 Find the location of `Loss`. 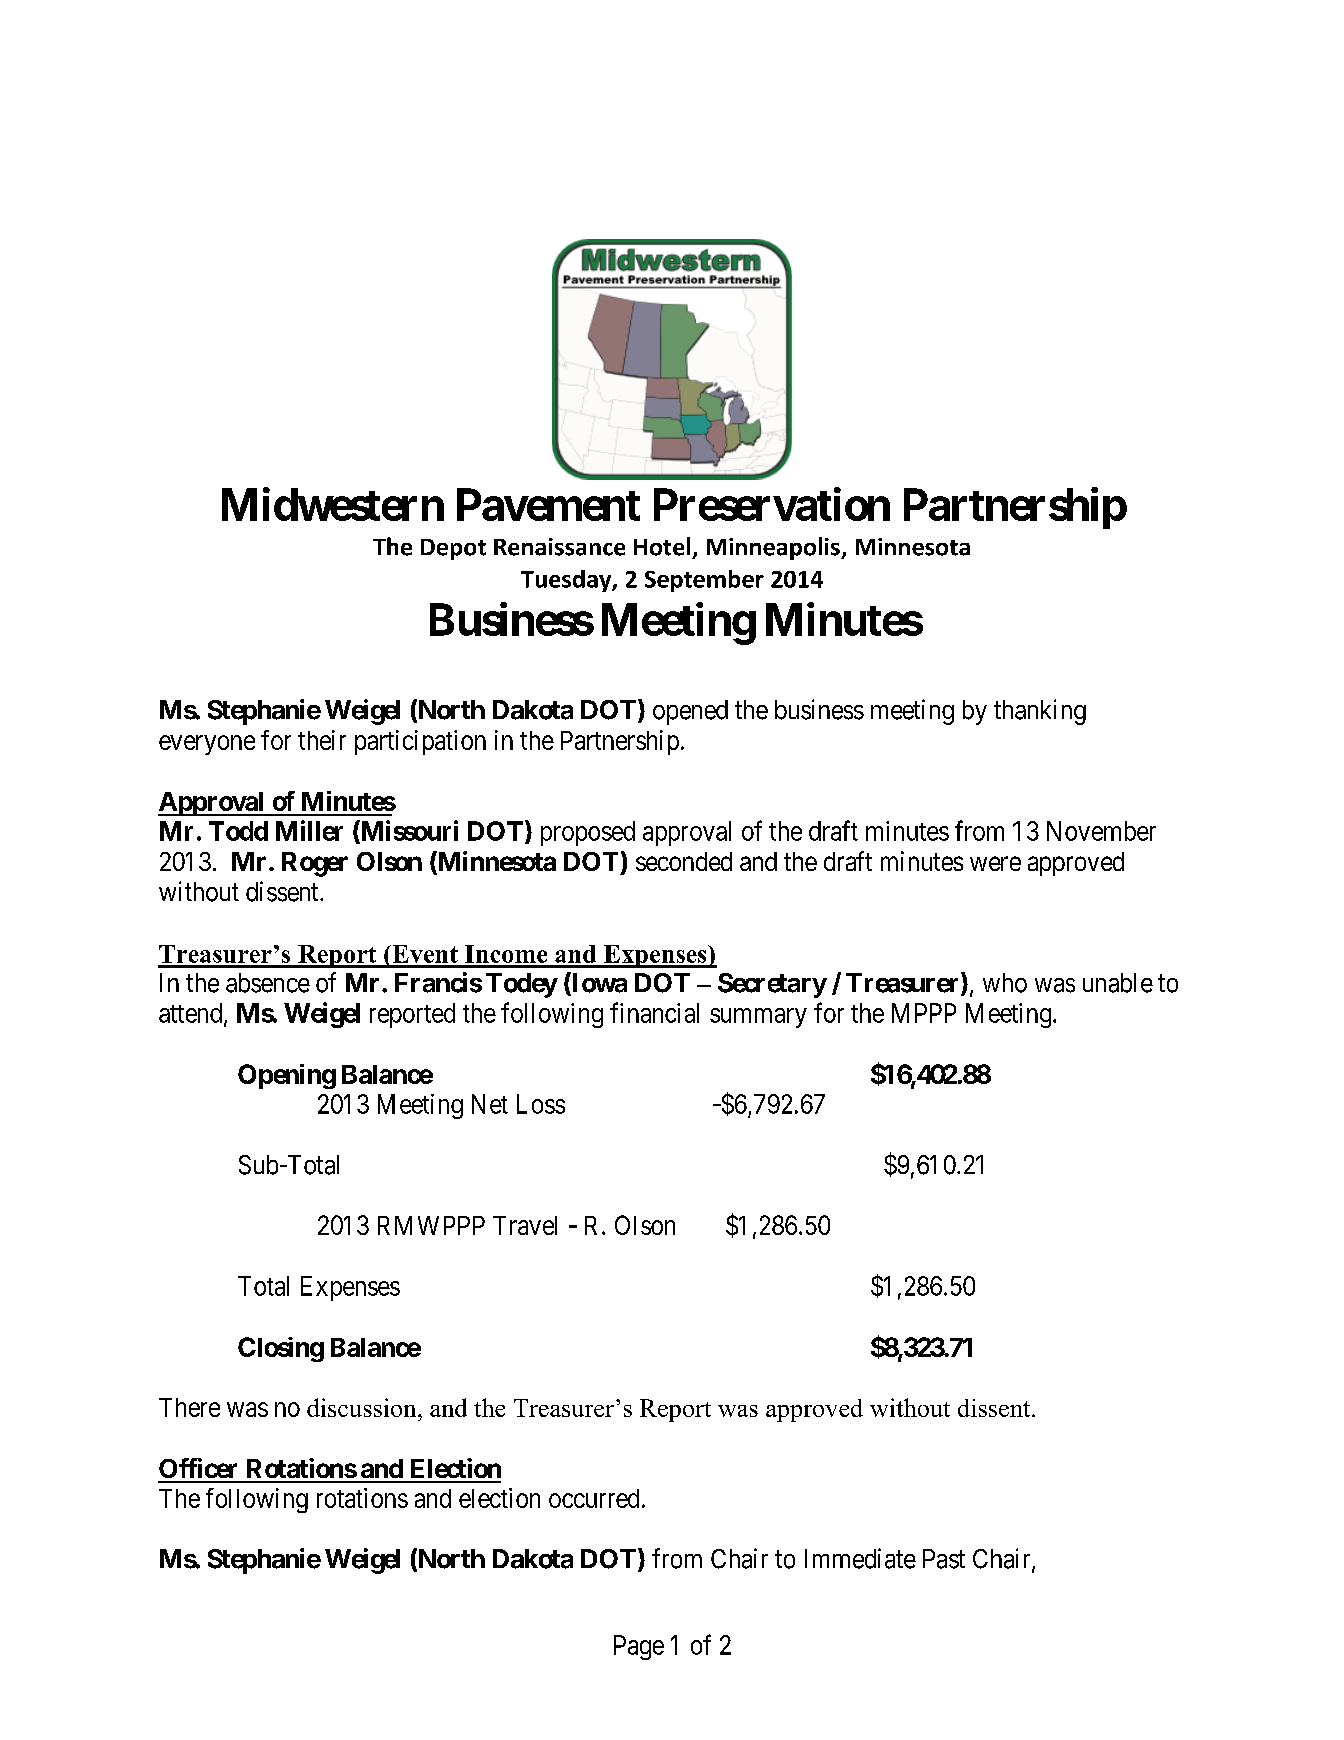

Loss is located at coordinates (541, 1104).
